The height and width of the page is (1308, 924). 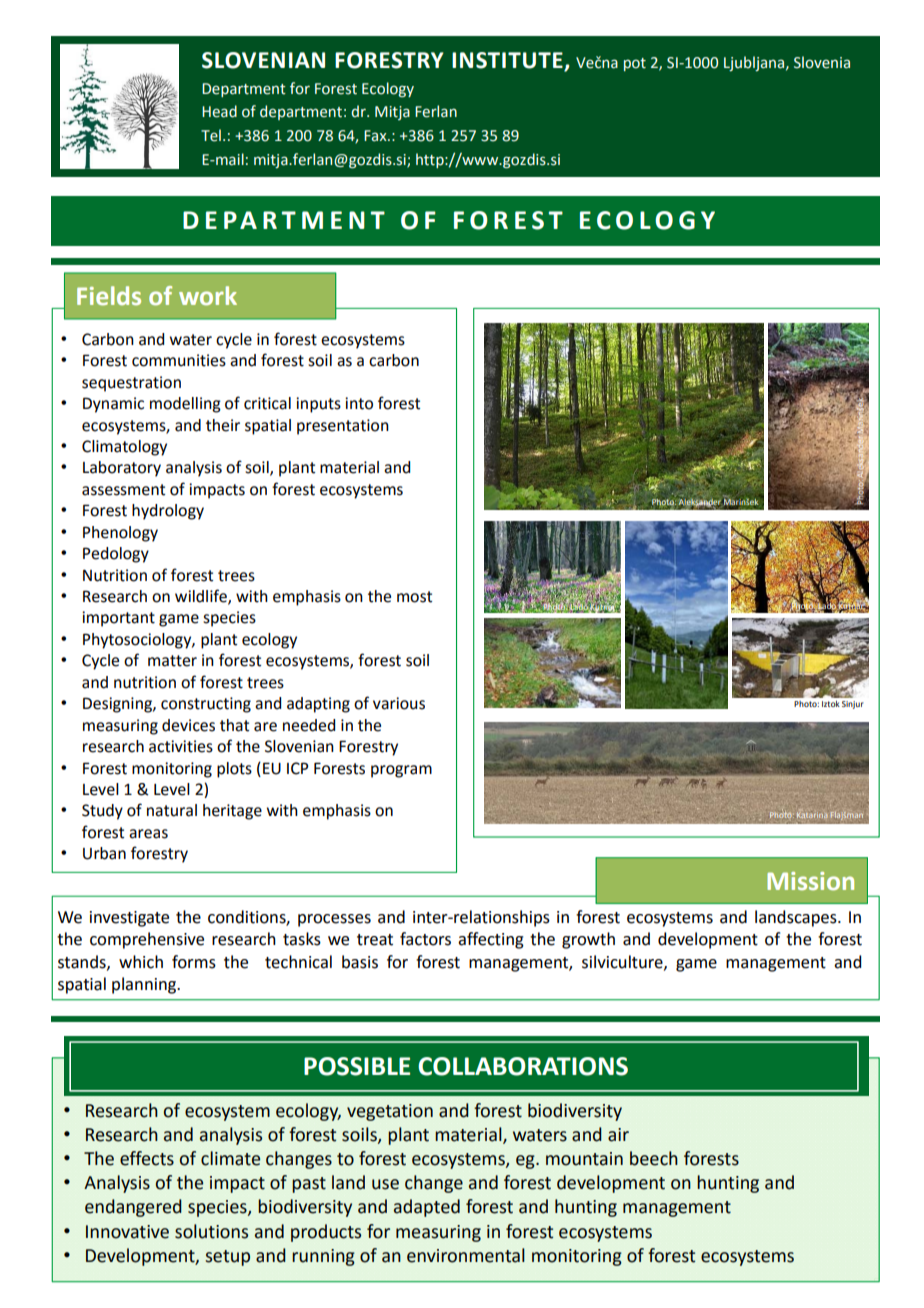 I want to click on Katarina, so click(x=812, y=815).
